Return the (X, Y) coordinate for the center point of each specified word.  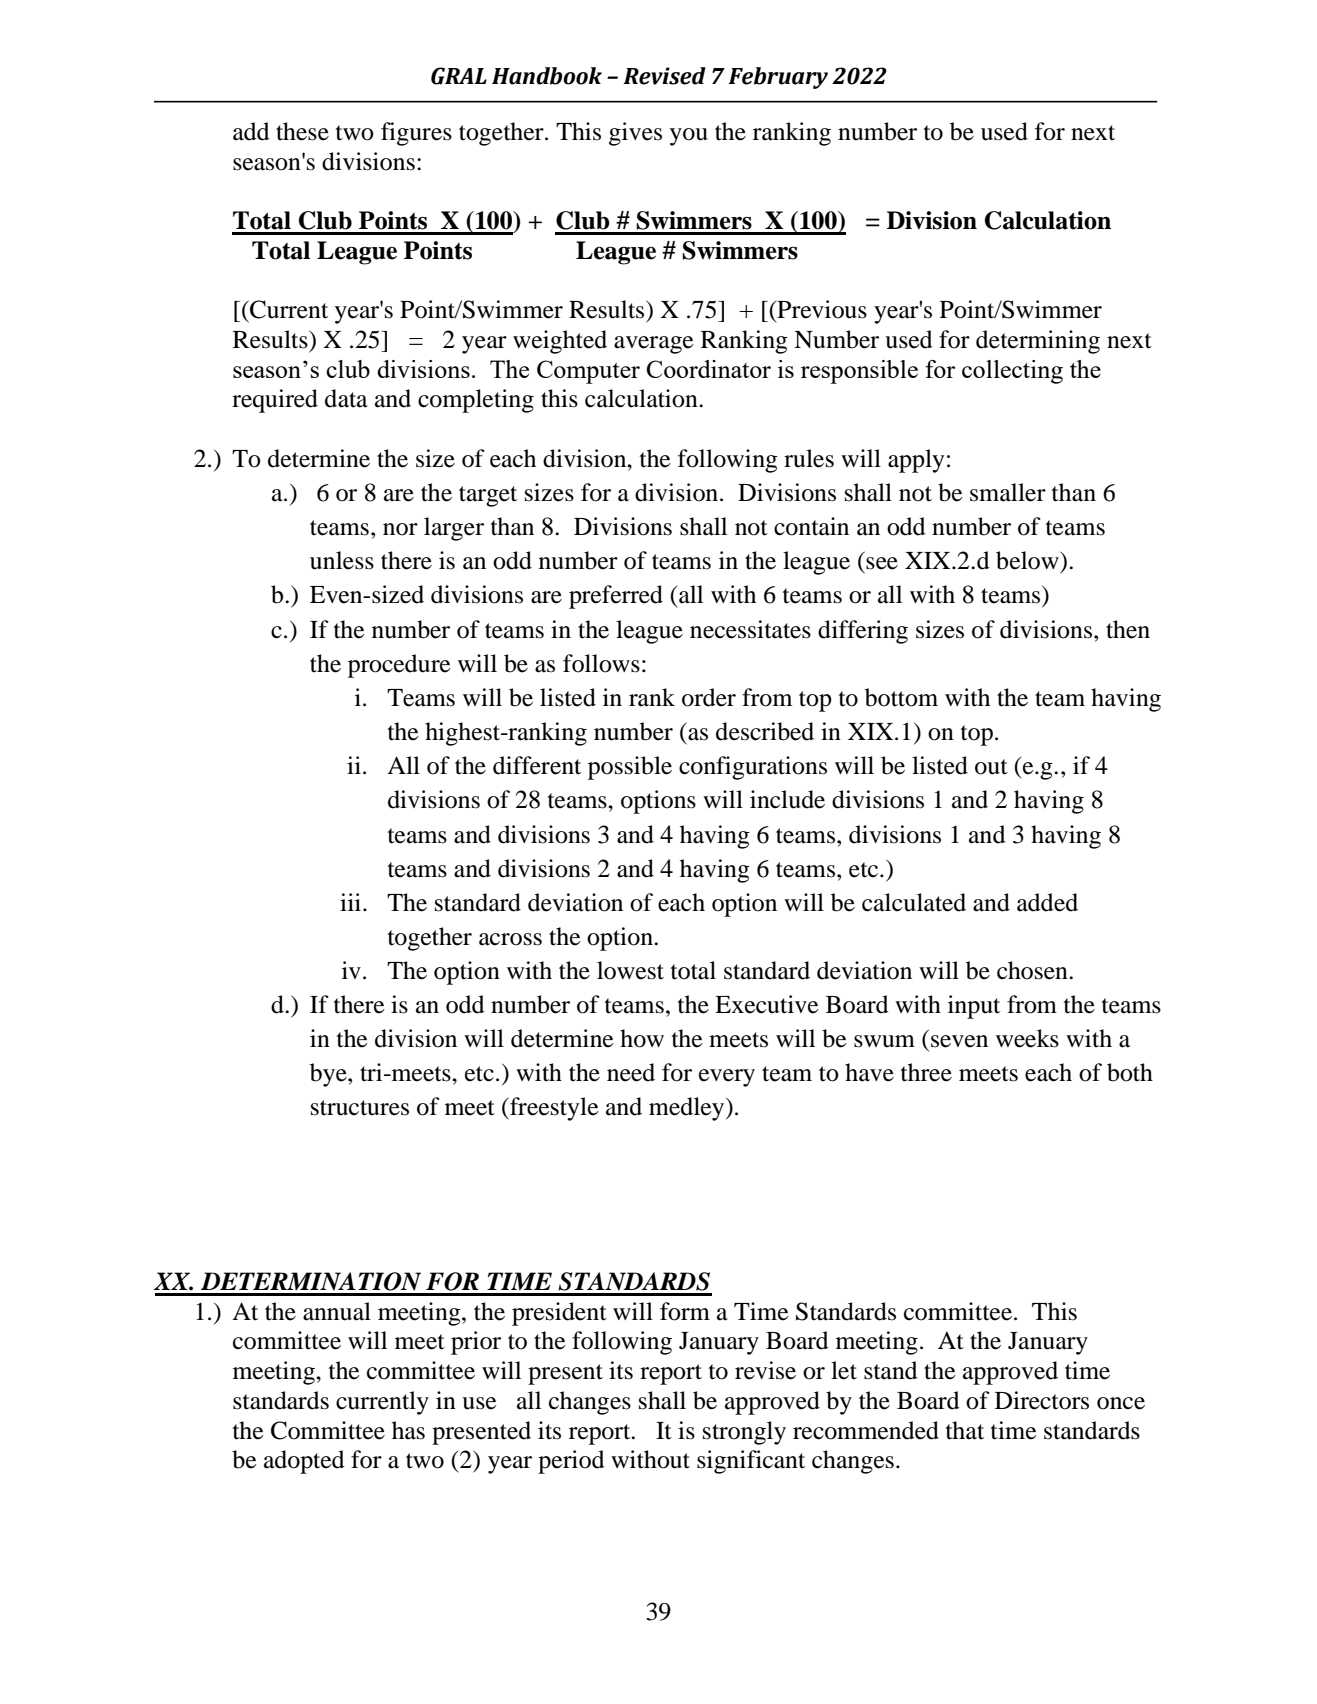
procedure (399, 666)
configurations (753, 768)
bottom (901, 697)
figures (416, 134)
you (689, 137)
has (408, 1430)
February (778, 78)
